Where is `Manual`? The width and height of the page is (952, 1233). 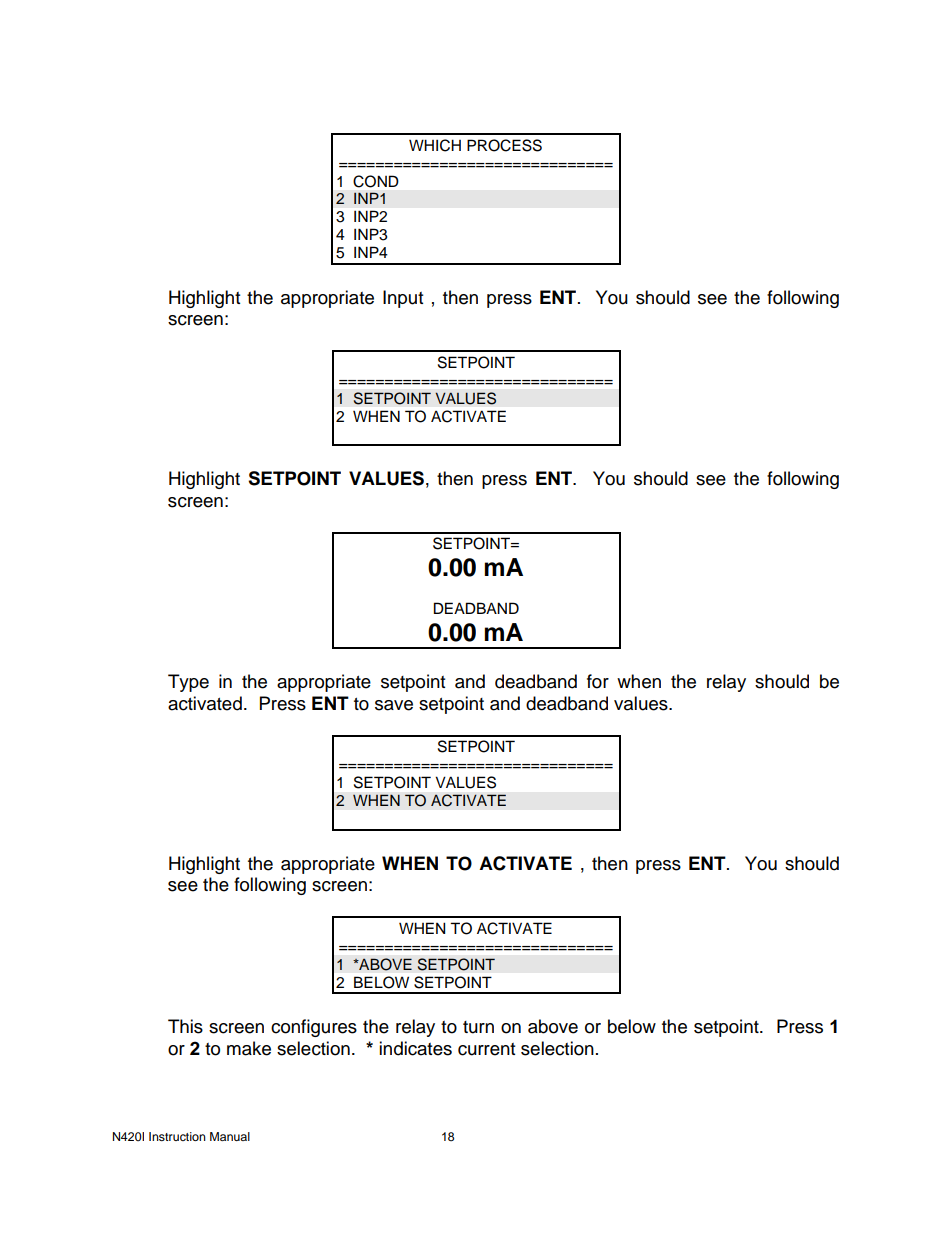
Manual is located at coordinates (230, 1136).
